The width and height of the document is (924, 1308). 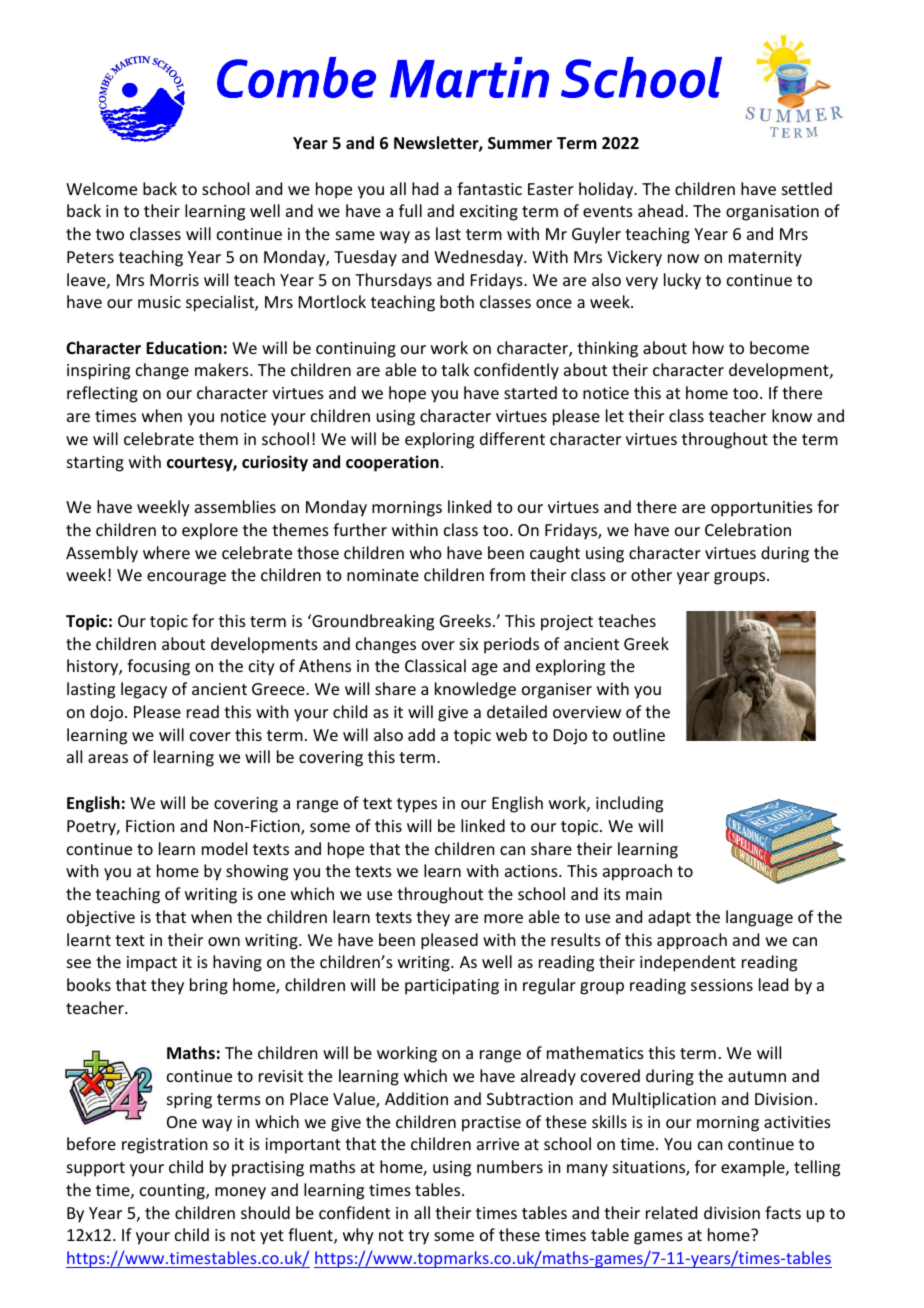 I want to click on had, so click(x=425, y=188).
